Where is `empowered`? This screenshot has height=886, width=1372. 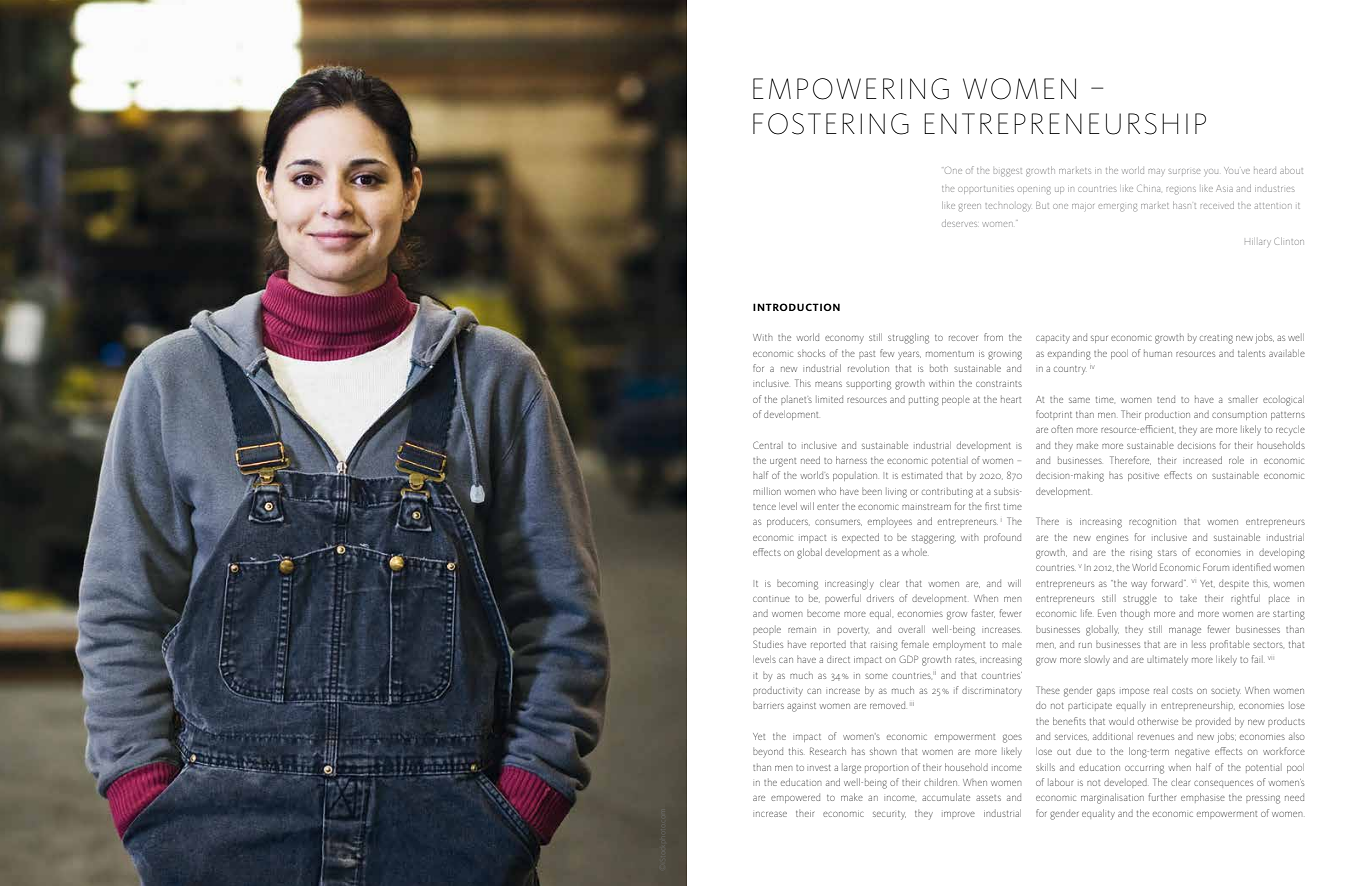 empowered is located at coordinates (795, 798).
